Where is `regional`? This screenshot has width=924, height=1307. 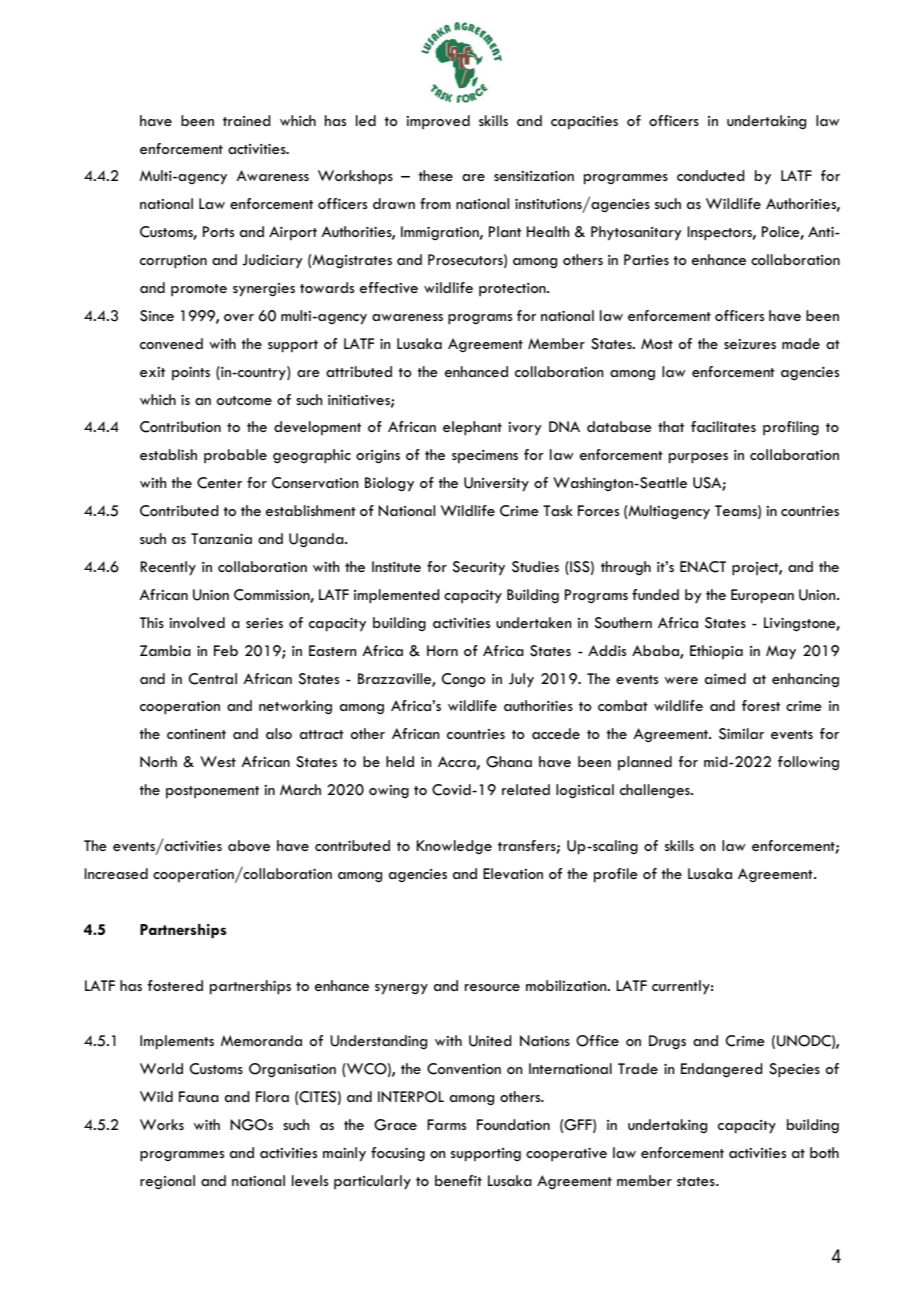
regional is located at coordinates (167, 1182).
